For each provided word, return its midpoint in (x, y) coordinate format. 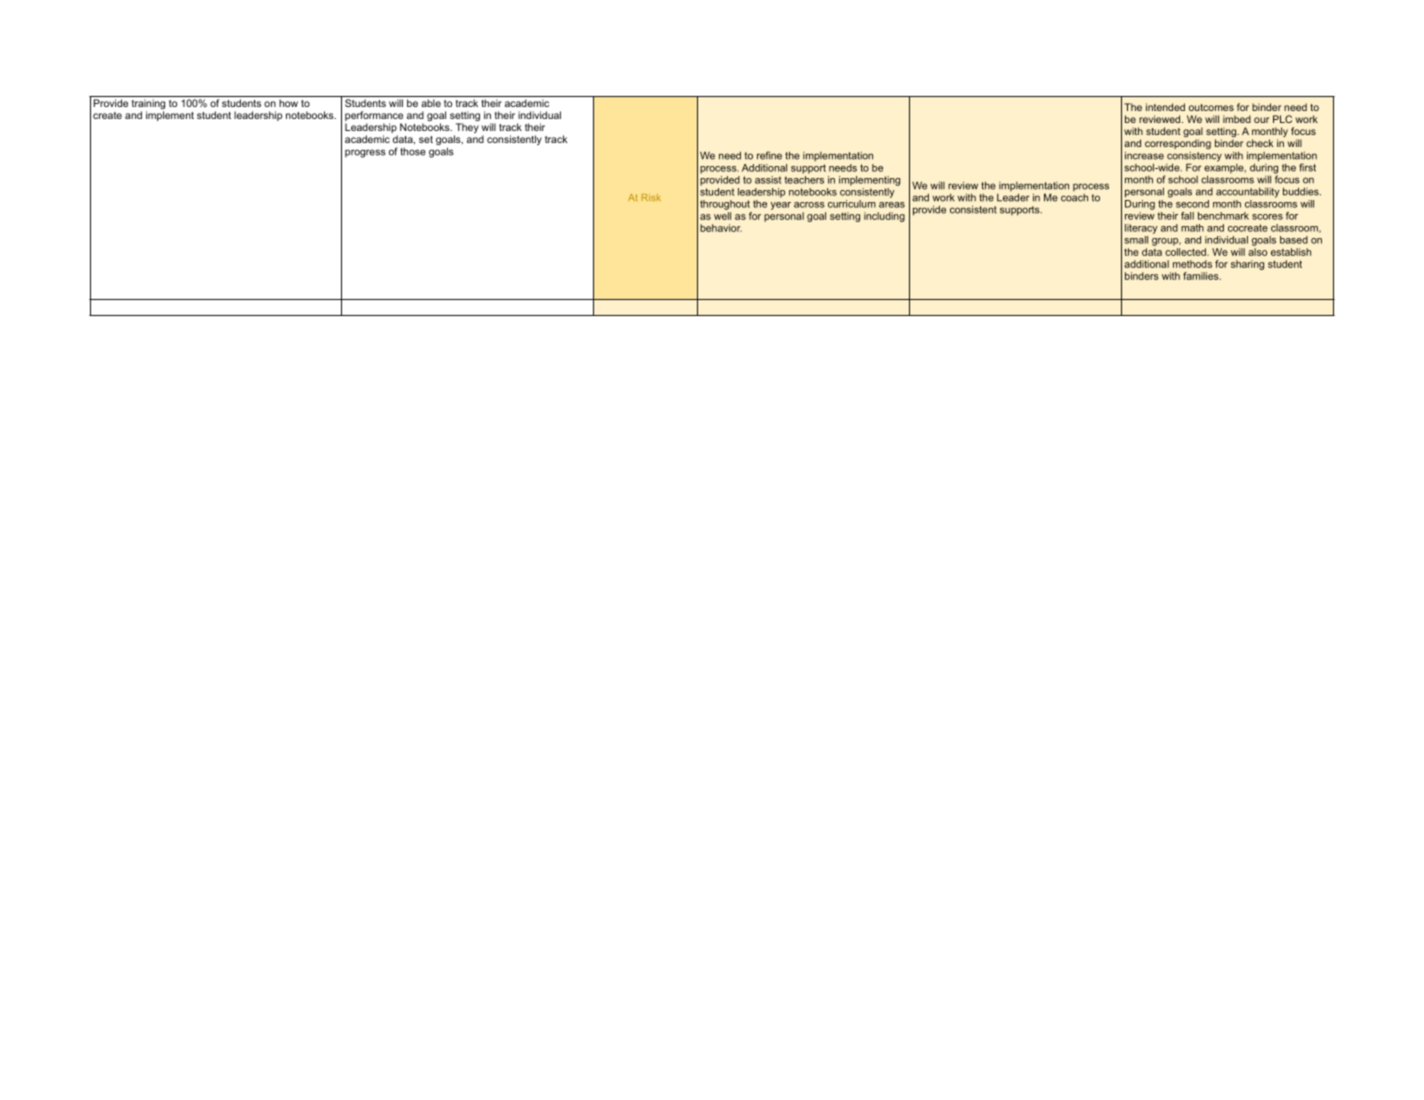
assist (768, 180)
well (722, 216)
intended (1165, 107)
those (413, 152)
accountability (1247, 192)
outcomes (1211, 107)
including (884, 217)
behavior (721, 228)
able (431, 103)
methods (1192, 264)
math (1192, 228)
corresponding (1178, 144)
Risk (651, 197)
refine (769, 155)
